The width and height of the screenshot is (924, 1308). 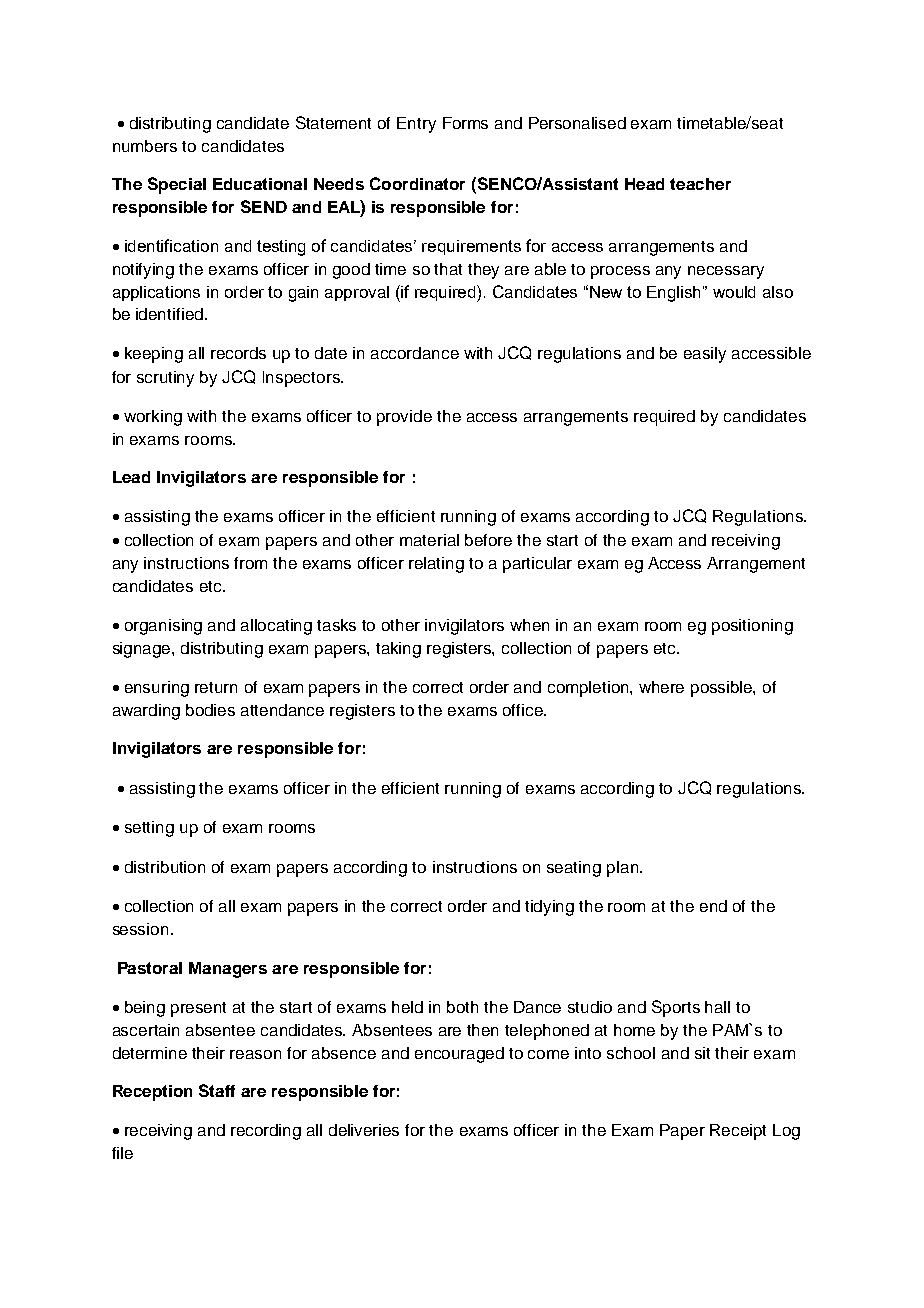 What do you see at coordinates (622, 869) in the screenshot?
I see `plan` at bounding box center [622, 869].
